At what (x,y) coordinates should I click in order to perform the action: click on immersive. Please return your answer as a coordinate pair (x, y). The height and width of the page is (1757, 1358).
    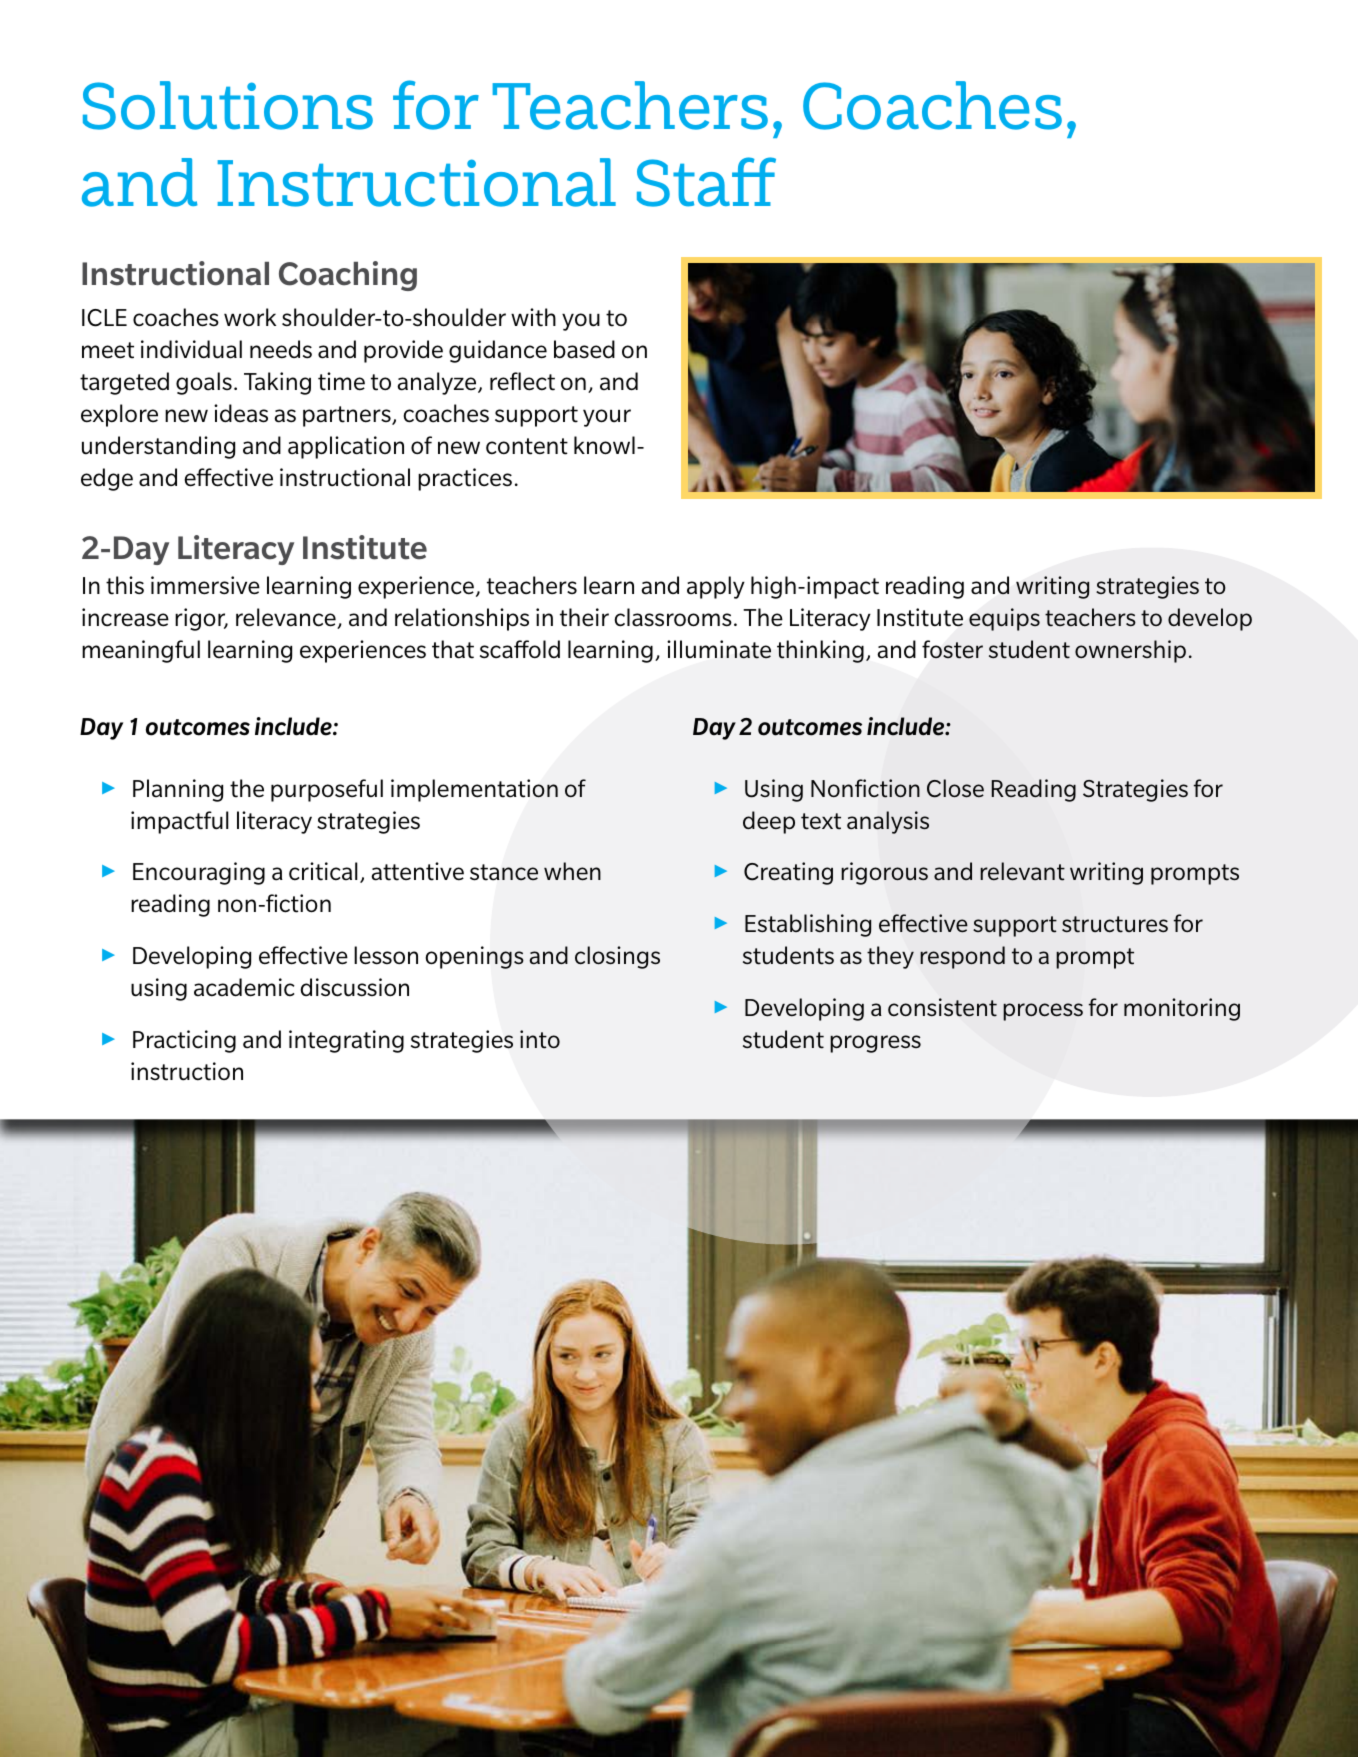
    Looking at the image, I should click on (205, 585).
